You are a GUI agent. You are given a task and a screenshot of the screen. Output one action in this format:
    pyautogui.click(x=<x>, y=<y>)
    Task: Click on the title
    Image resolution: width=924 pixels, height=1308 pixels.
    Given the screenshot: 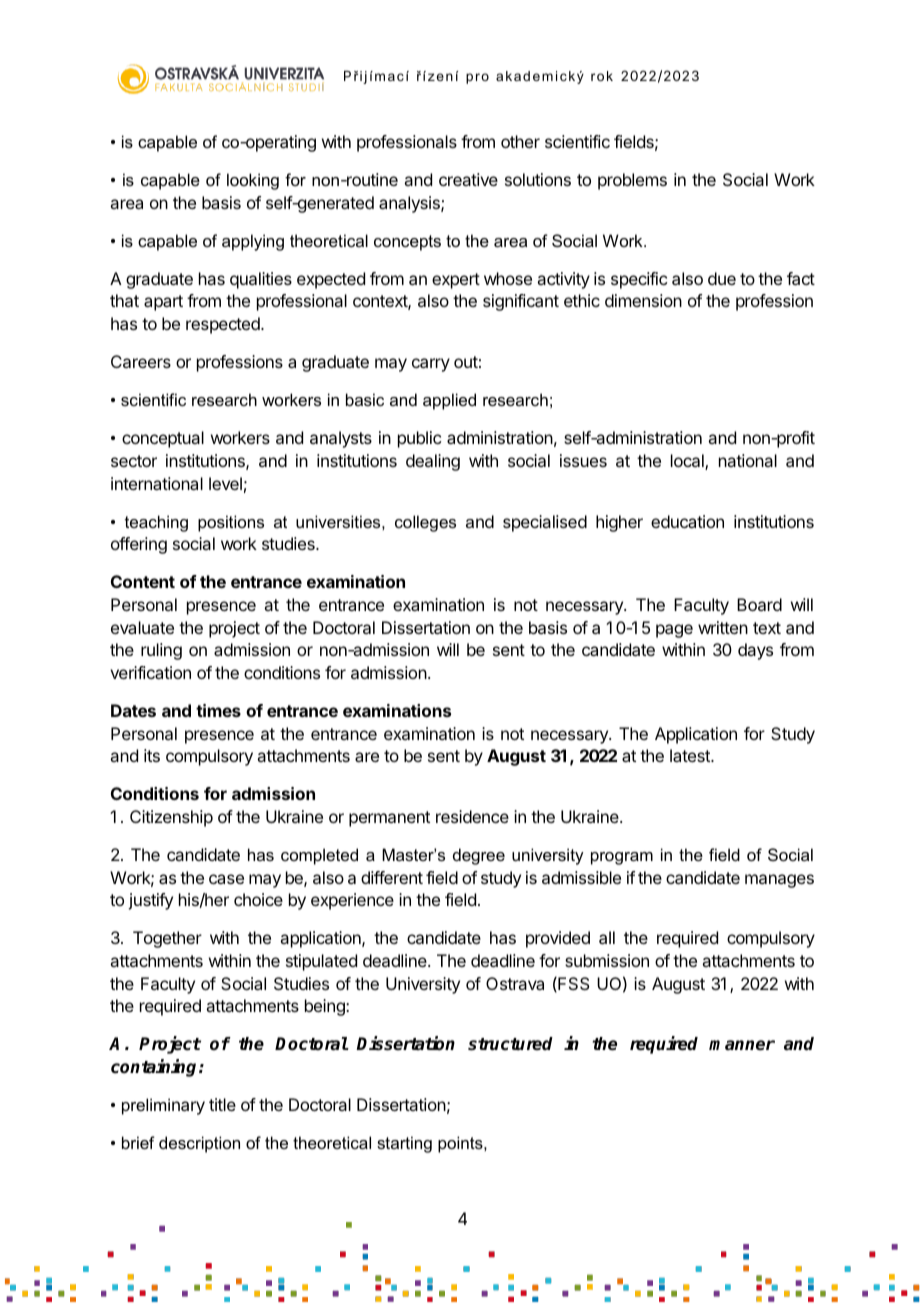 What is the action you would take?
    pyautogui.click(x=222, y=1104)
